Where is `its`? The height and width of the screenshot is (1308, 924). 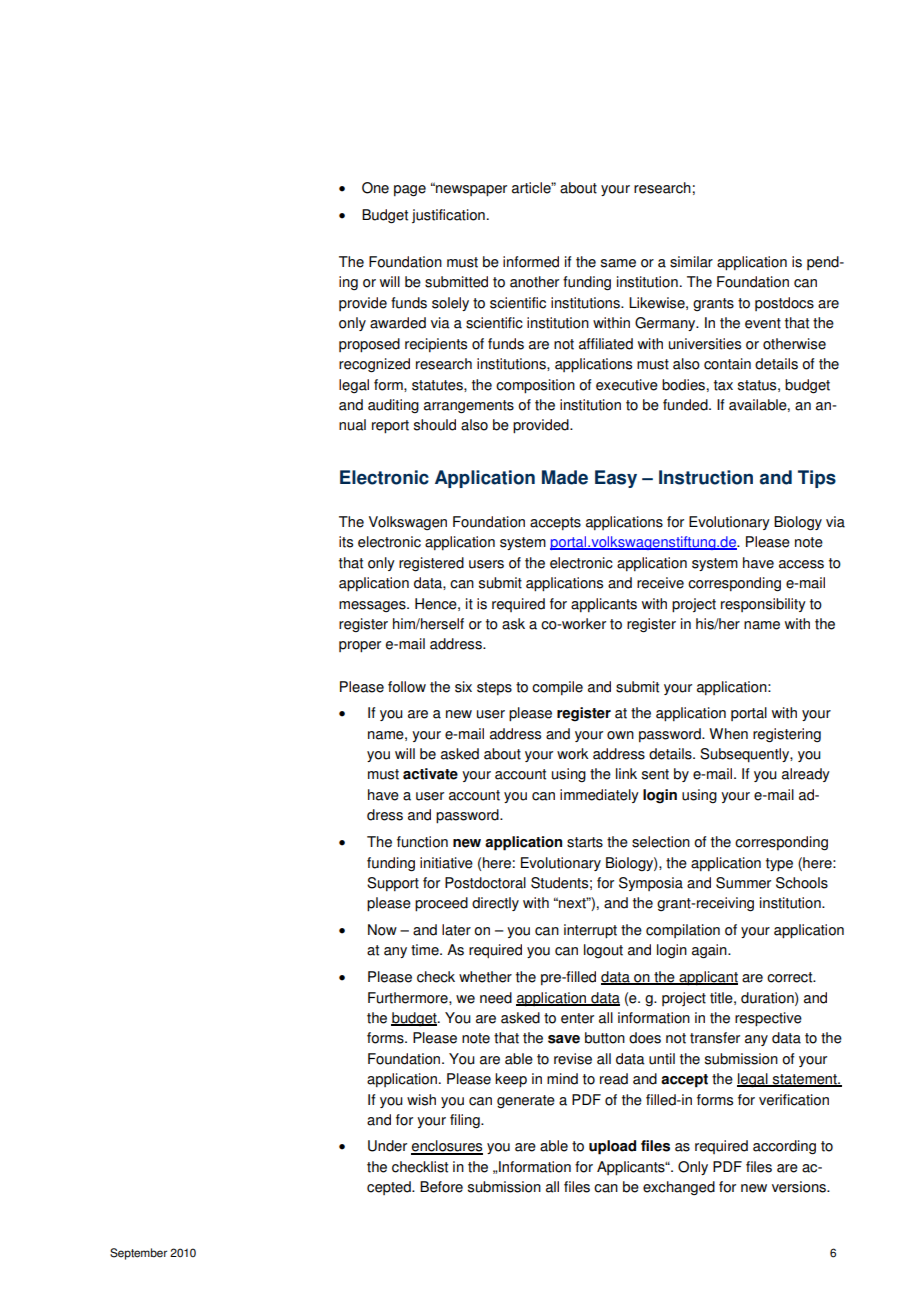 its is located at coordinates (346, 542).
